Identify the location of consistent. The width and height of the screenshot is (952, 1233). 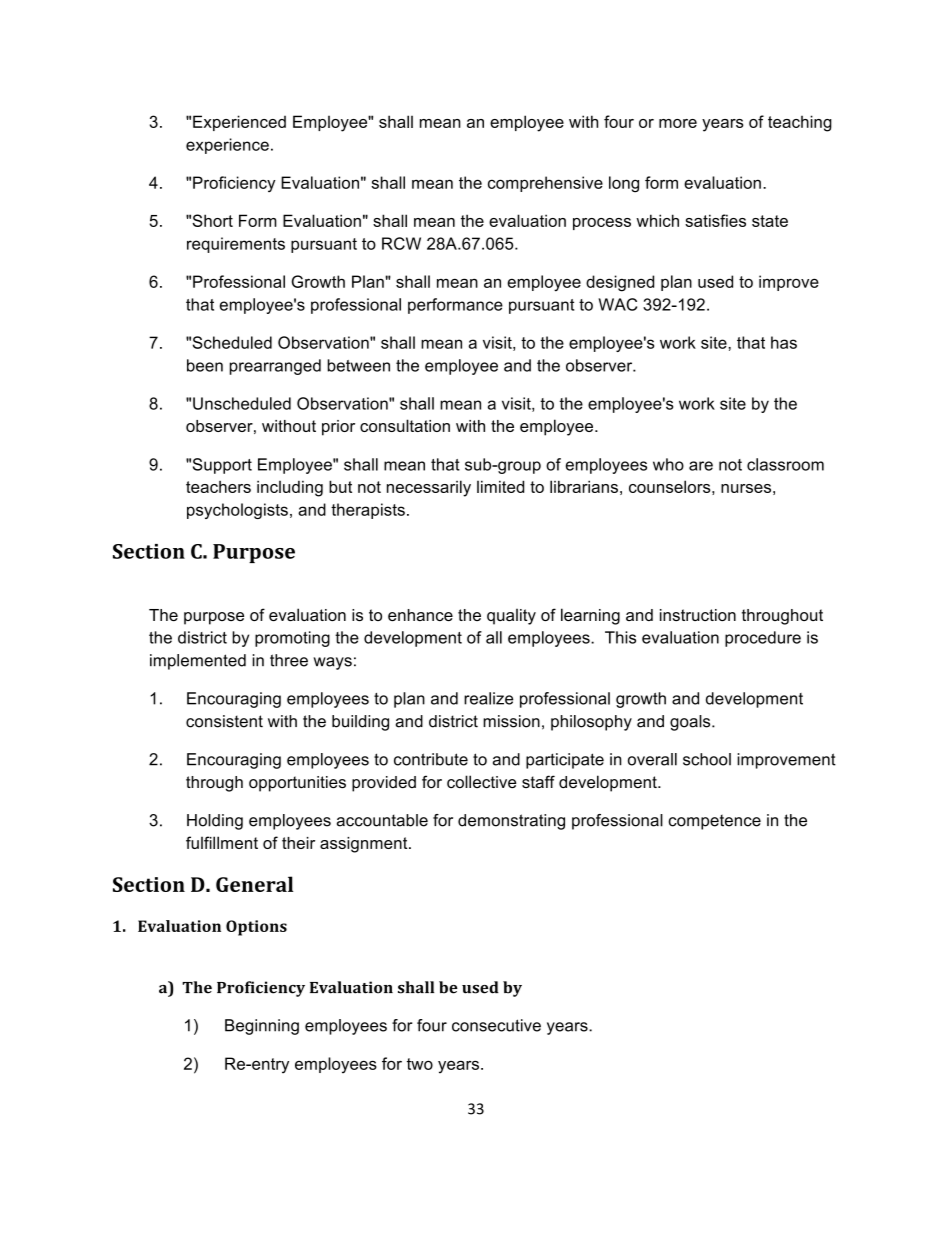
(224, 721).
